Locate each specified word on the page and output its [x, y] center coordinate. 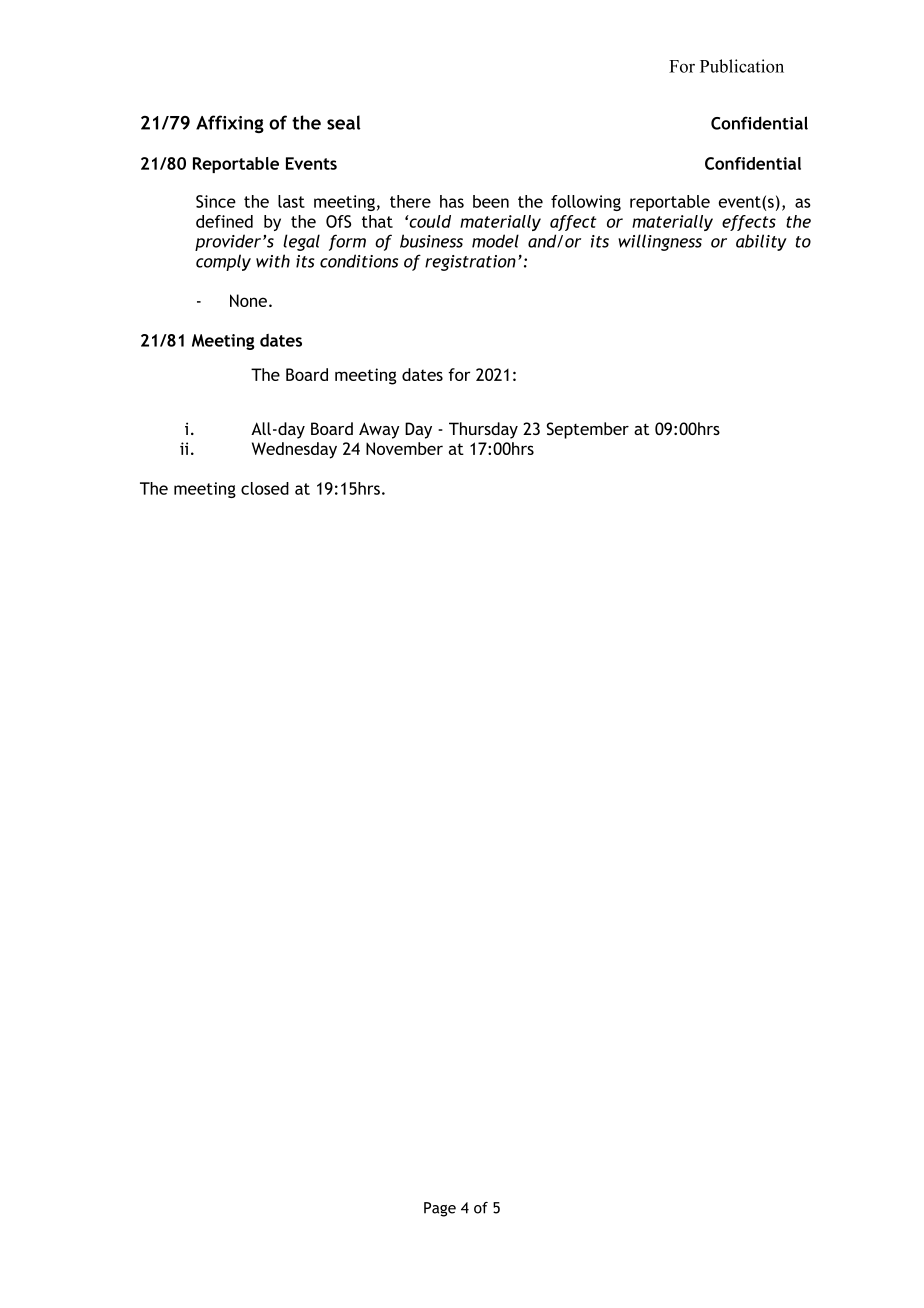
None [248, 300]
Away [379, 430]
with [273, 261]
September [588, 430]
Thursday [483, 430]
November [404, 448]
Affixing [230, 124]
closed [265, 488]
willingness [660, 242]
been [491, 201]
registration [470, 263]
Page [440, 1209]
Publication [742, 66]
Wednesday [294, 450]
